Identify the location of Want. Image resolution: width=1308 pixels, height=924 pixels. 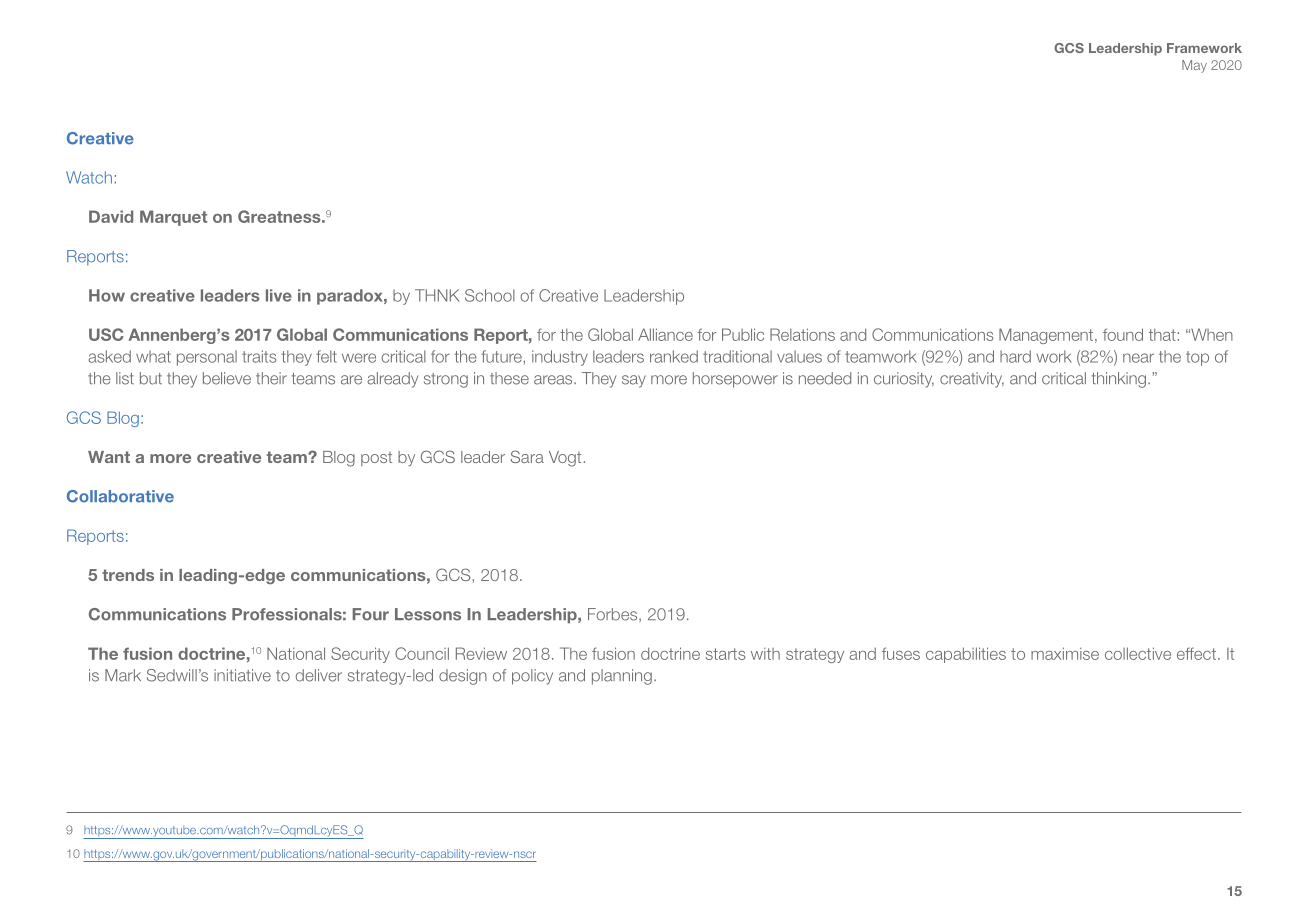
(109, 457).
